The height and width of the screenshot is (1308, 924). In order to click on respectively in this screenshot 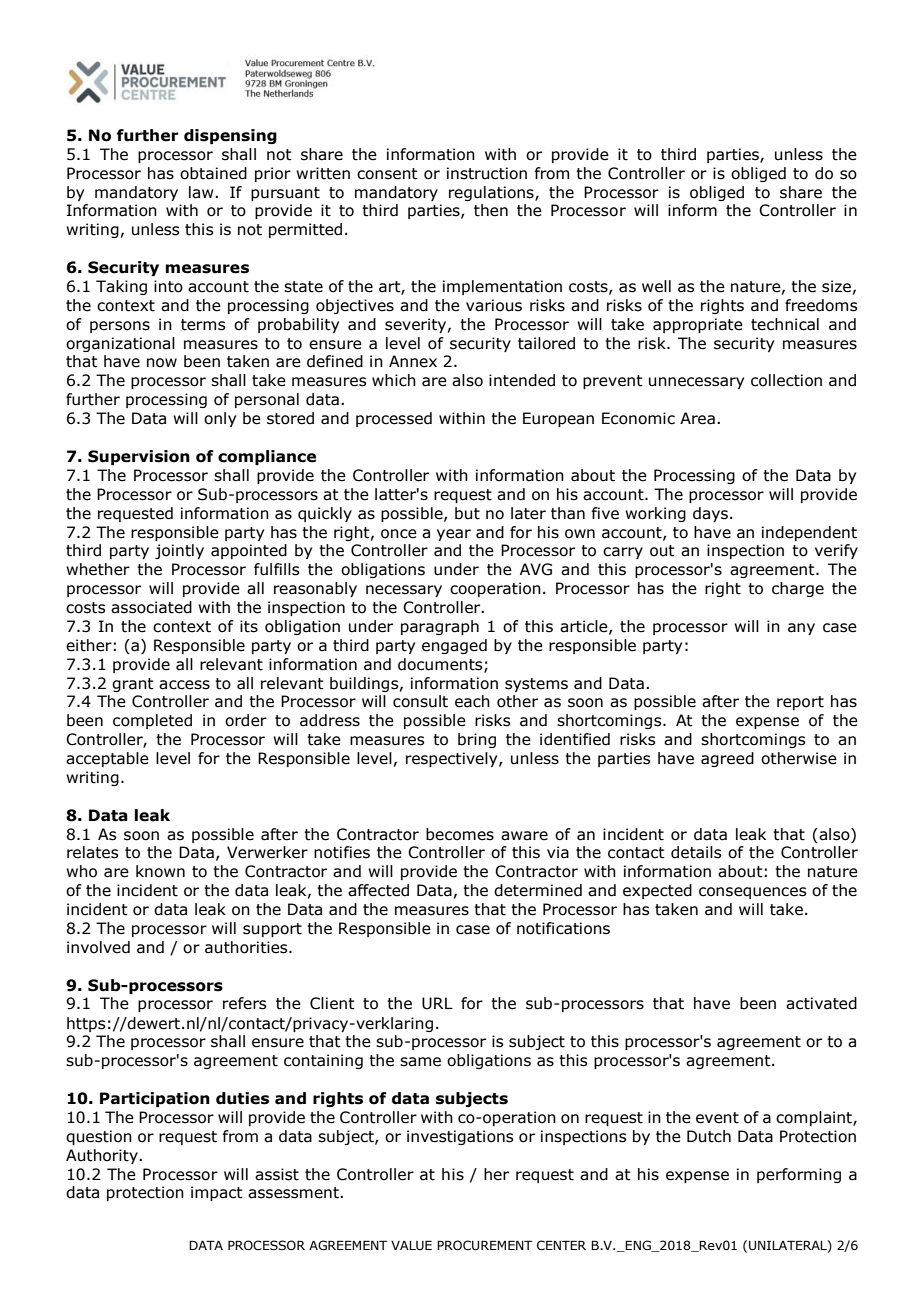, I will do `click(453, 759)`.
